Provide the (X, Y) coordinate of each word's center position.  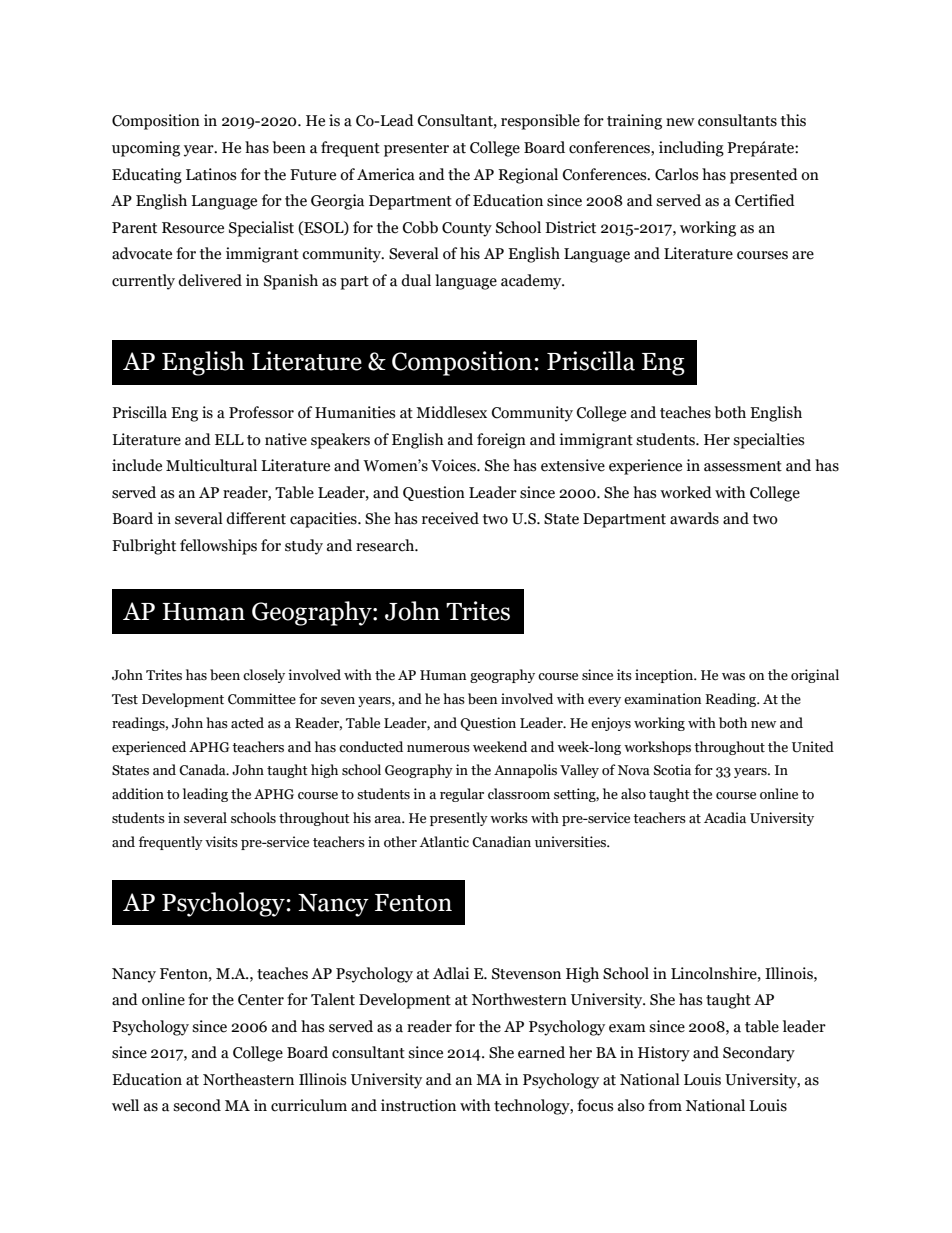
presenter (416, 150)
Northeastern (248, 1079)
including (691, 149)
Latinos (211, 174)
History (664, 1054)
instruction (418, 1105)
